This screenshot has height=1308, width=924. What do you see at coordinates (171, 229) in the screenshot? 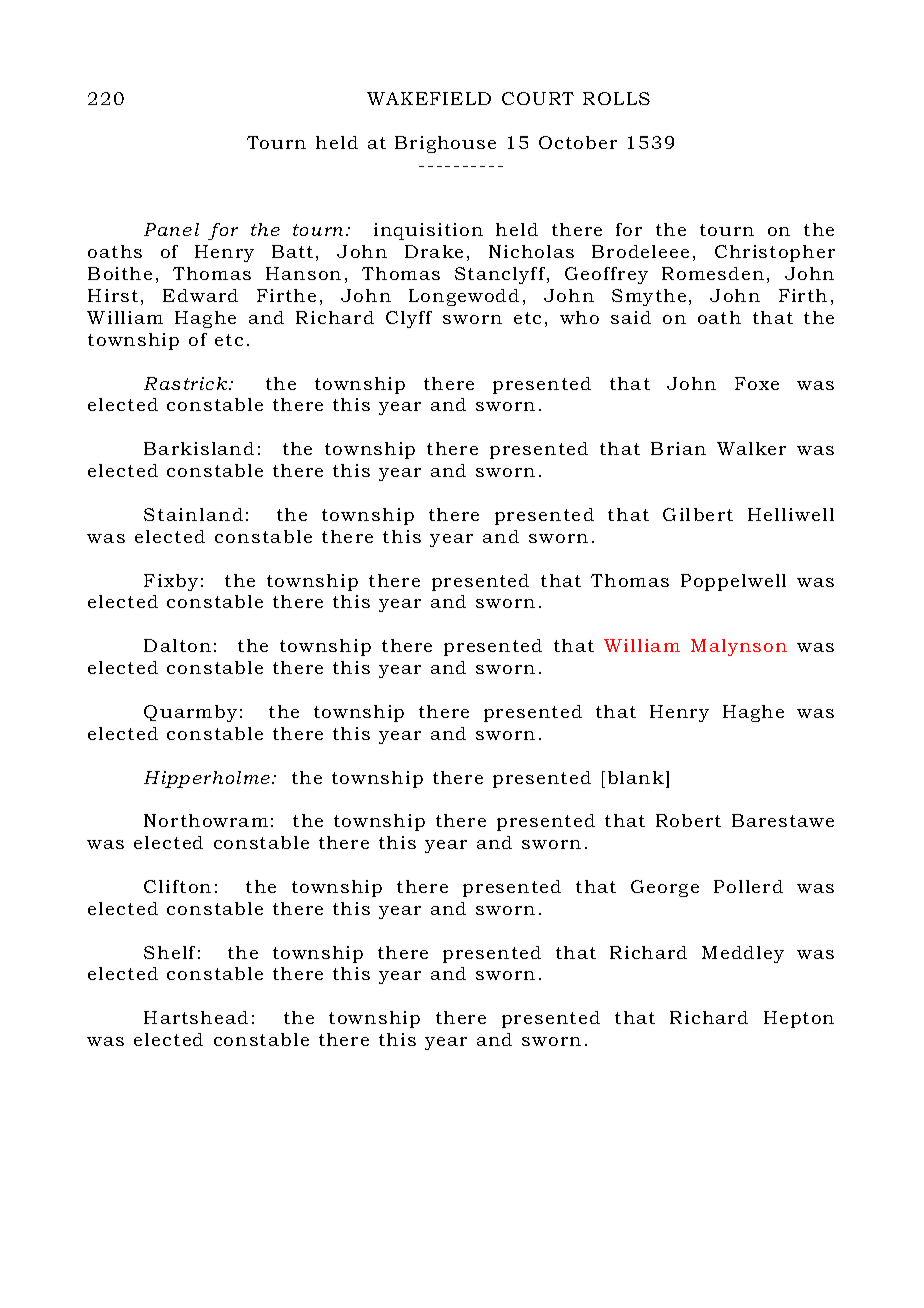
I see `Panel` at bounding box center [171, 229].
